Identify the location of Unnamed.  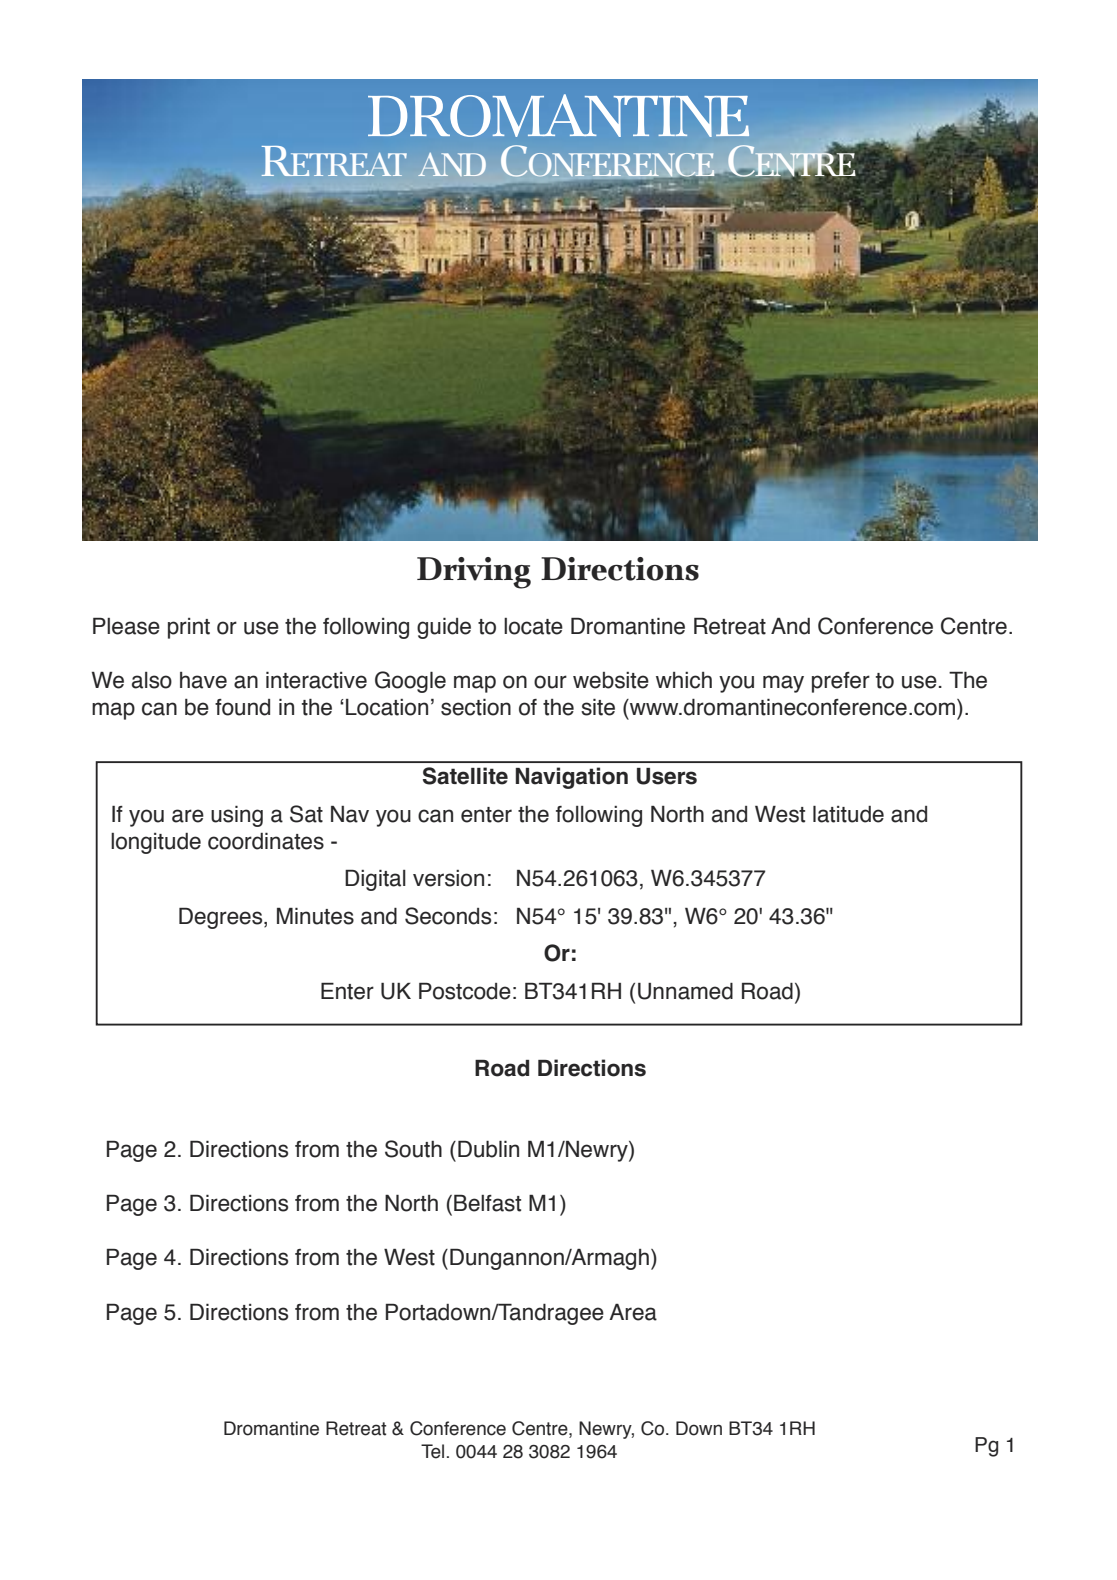
(685, 991).
